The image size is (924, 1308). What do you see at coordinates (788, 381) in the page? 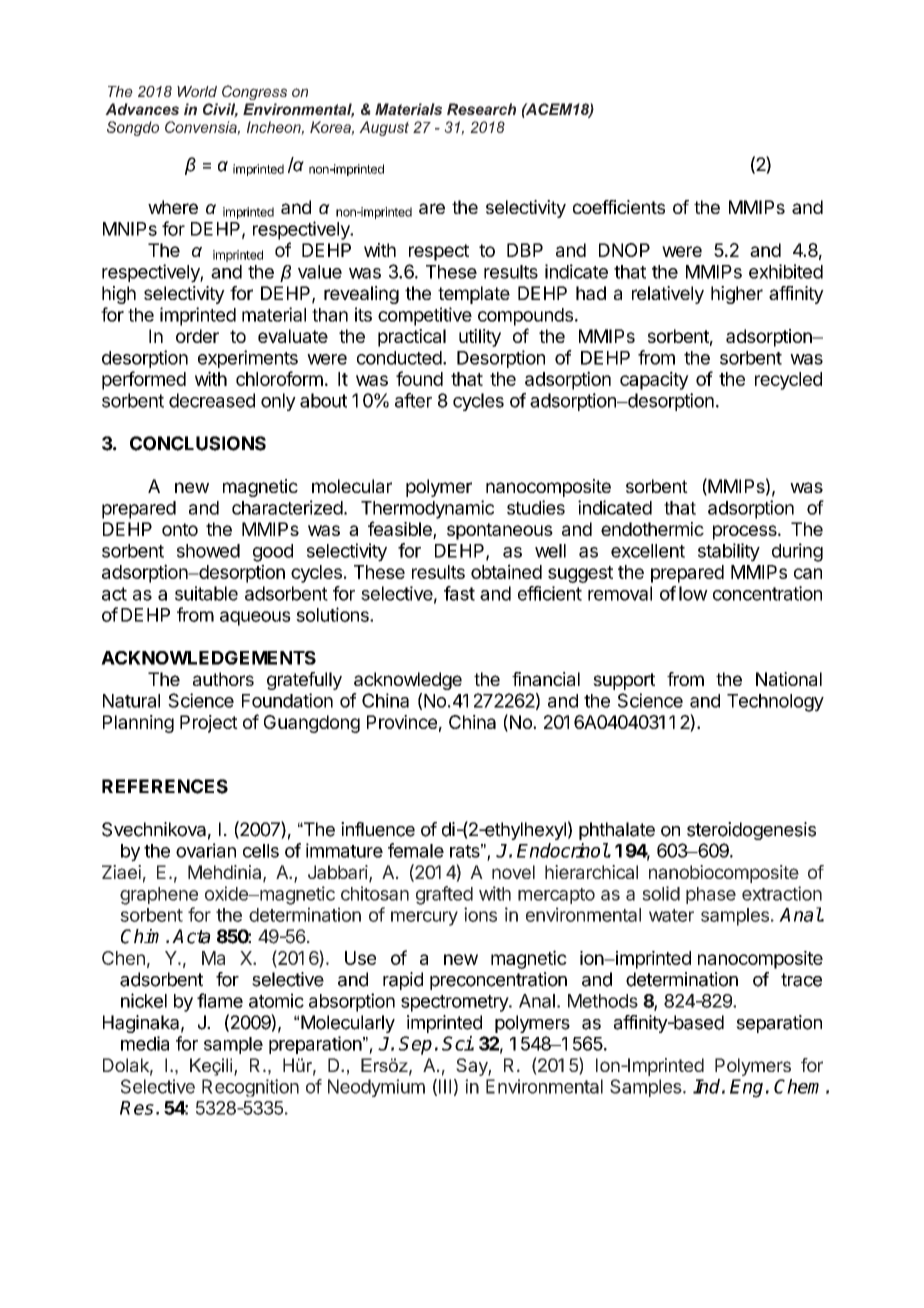
I see `recycled` at bounding box center [788, 381].
